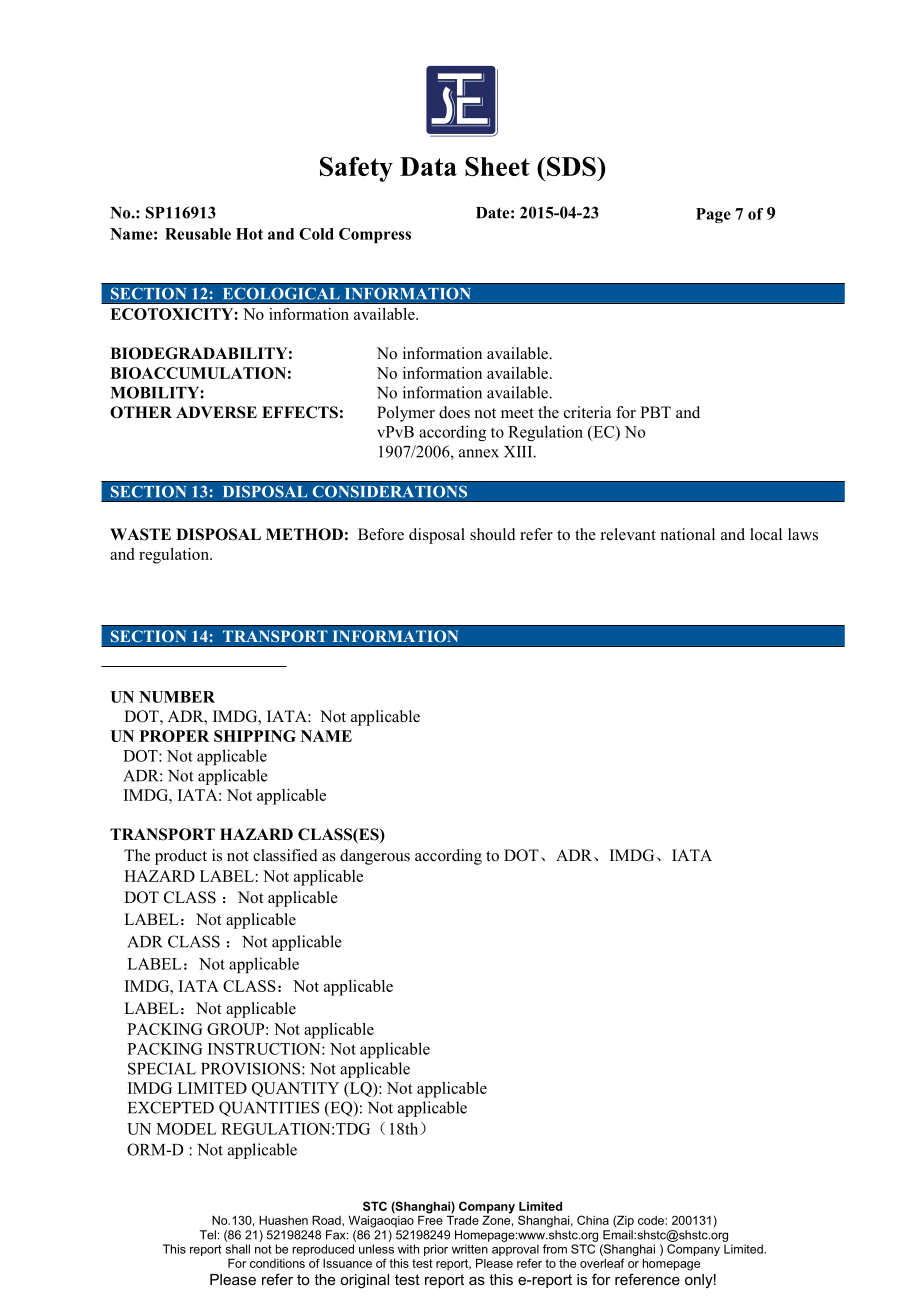 This image has height=1308, width=924. Describe the element at coordinates (255, 736) in the image. I see `SHIPPING` at that location.
